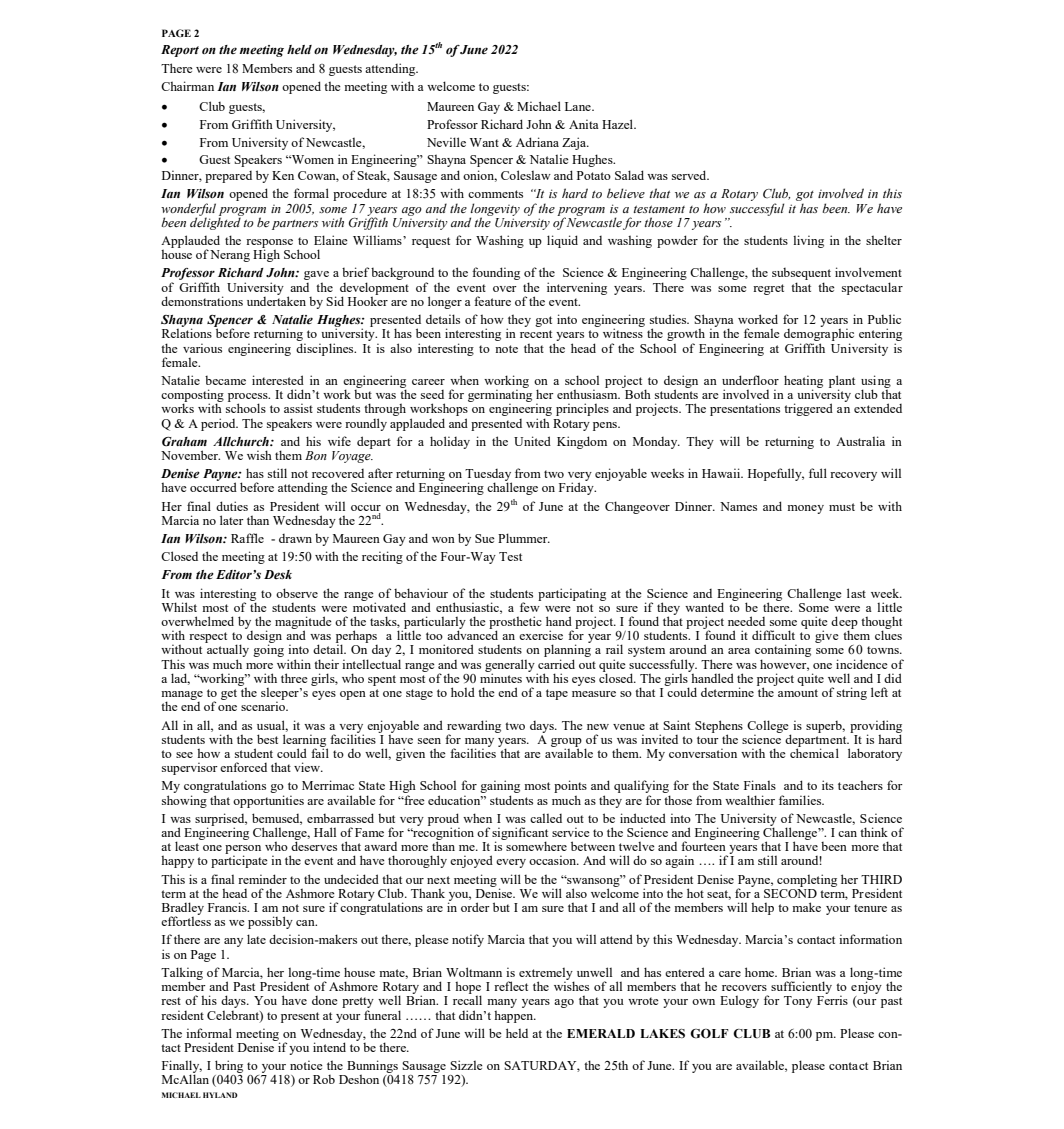  What do you see at coordinates (500, 395) in the page?
I see `germinating` at bounding box center [500, 395].
